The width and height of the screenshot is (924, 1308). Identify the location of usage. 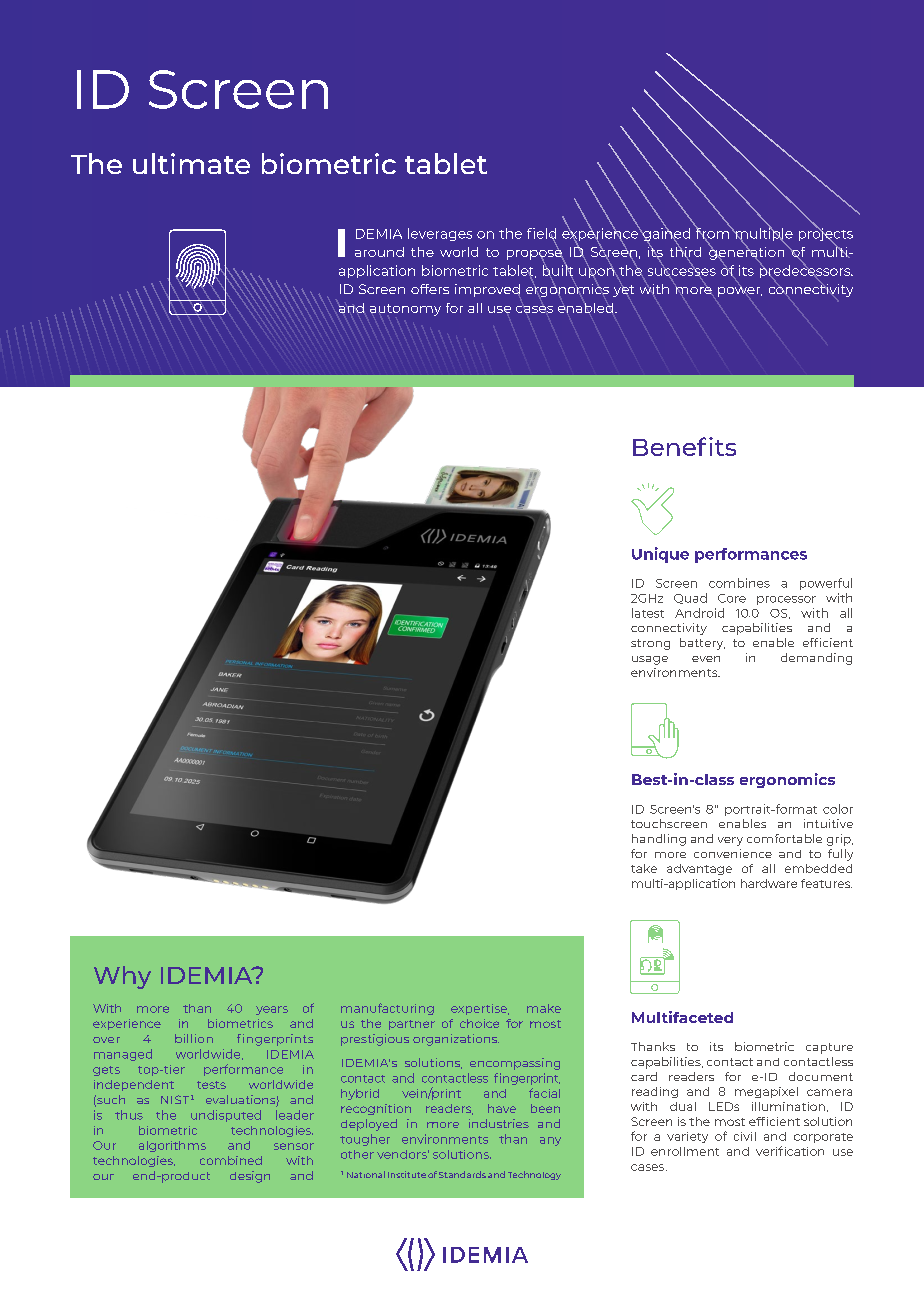
(650, 660).
